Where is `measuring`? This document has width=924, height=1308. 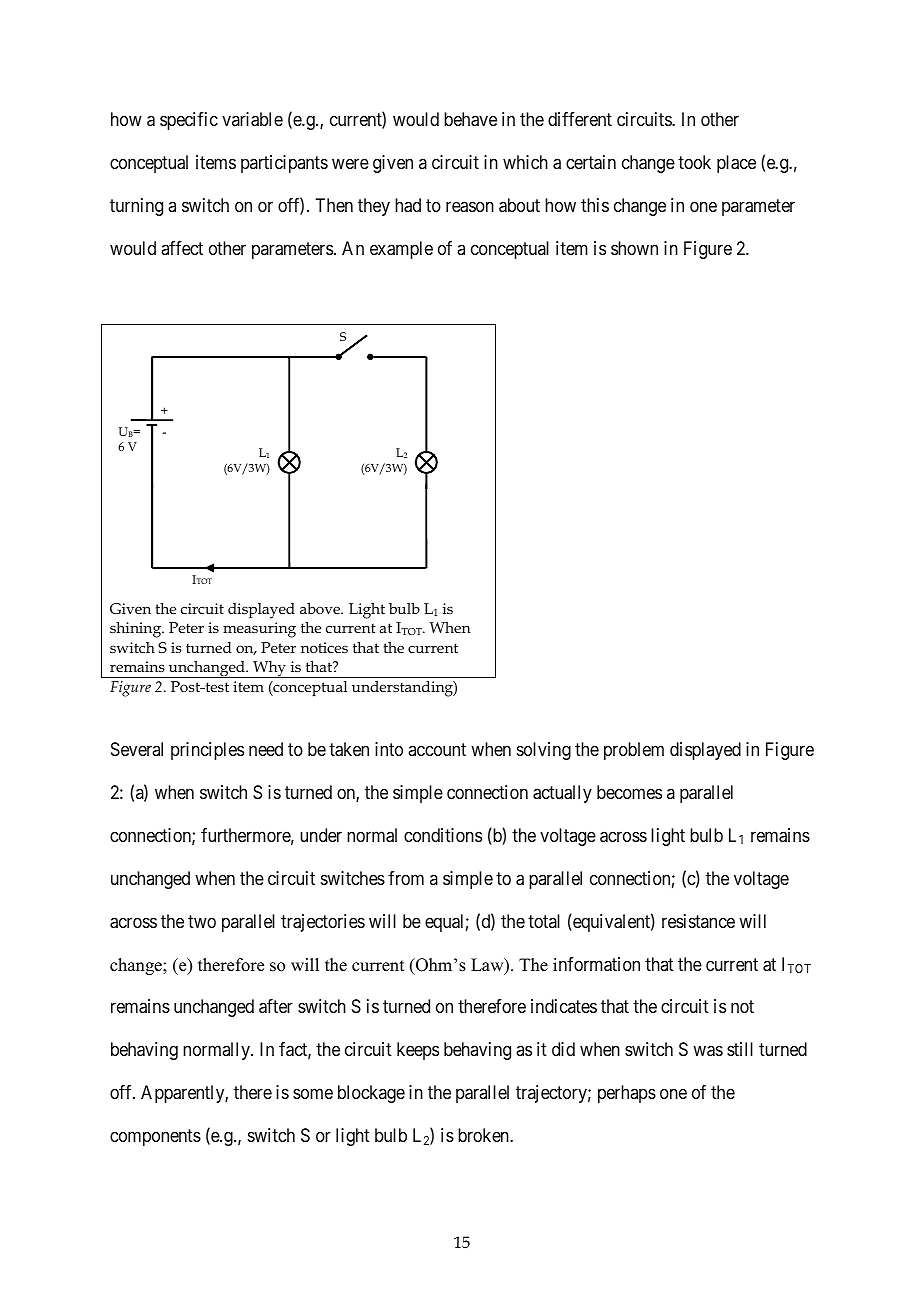
measuring is located at coordinates (259, 630).
